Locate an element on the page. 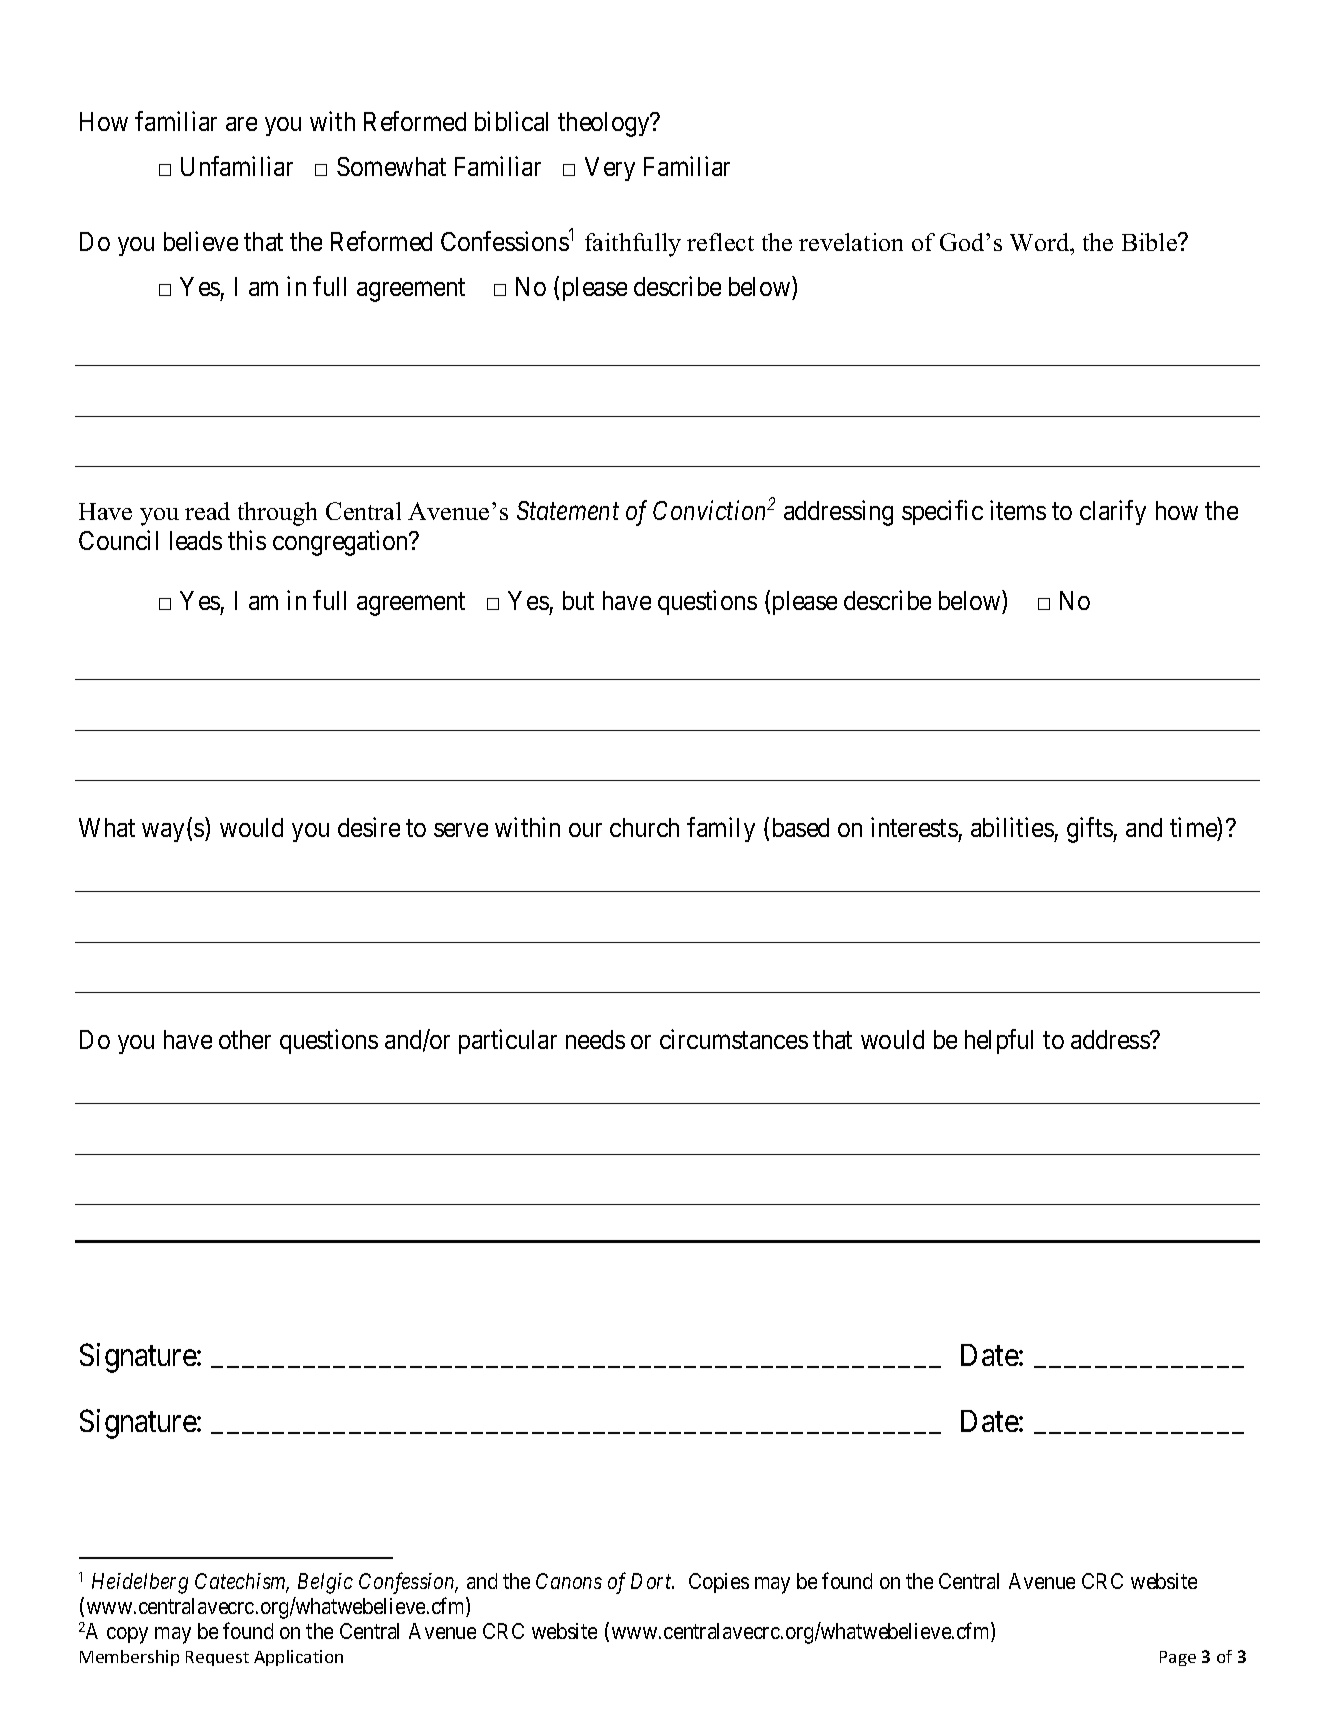 The image size is (1335, 1728). church is located at coordinates (644, 827).
